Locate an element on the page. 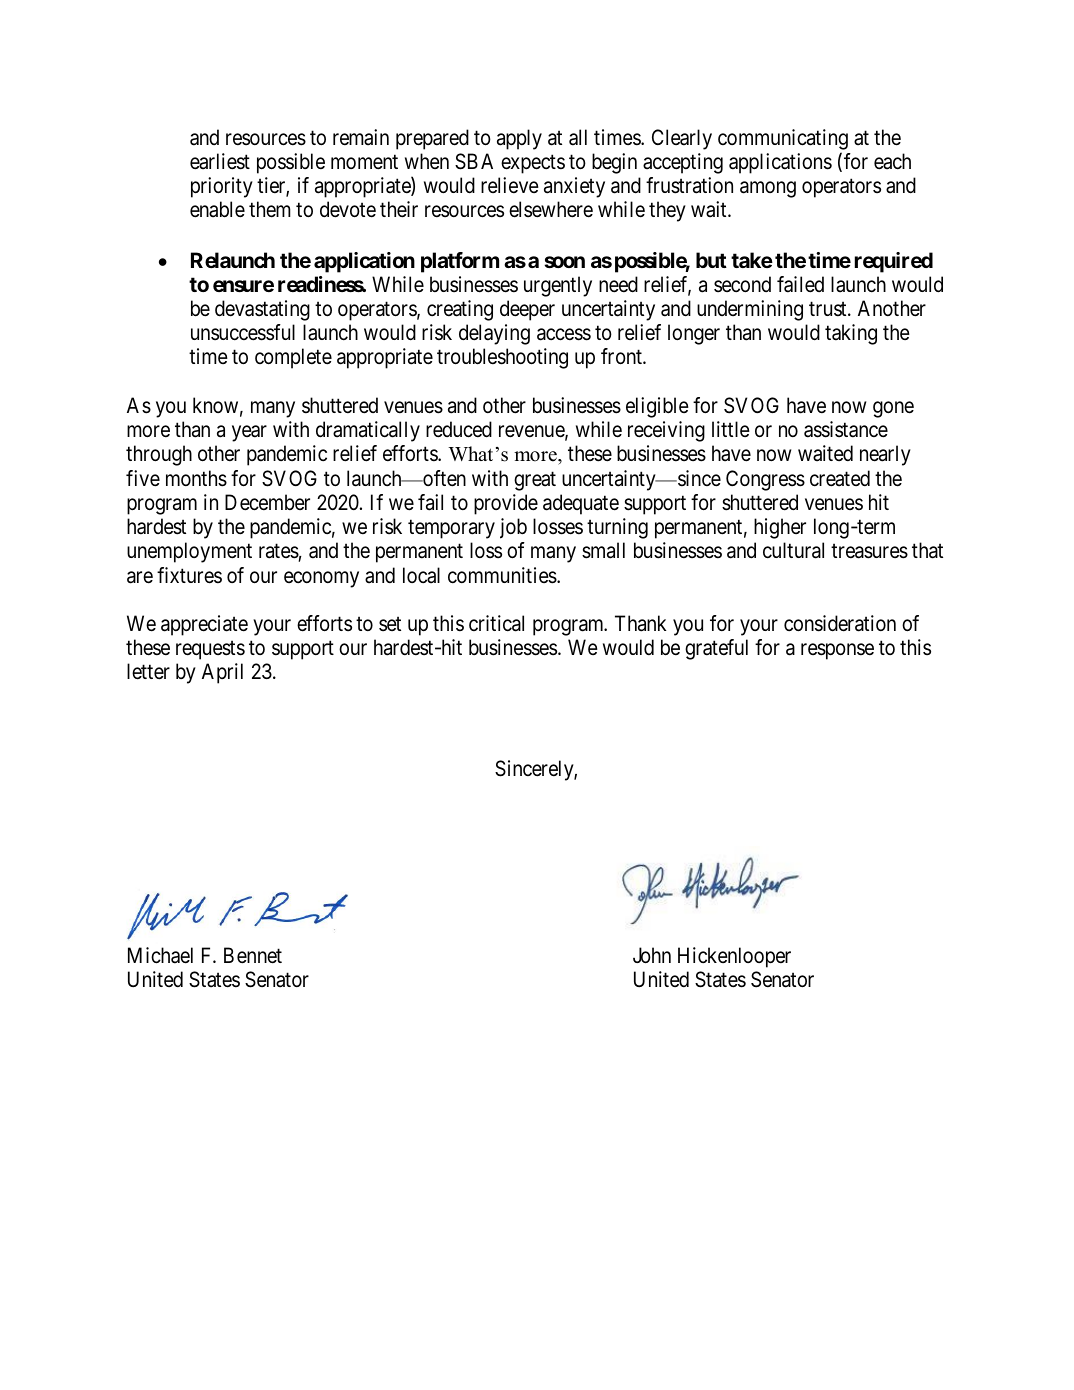  year is located at coordinates (249, 434).
